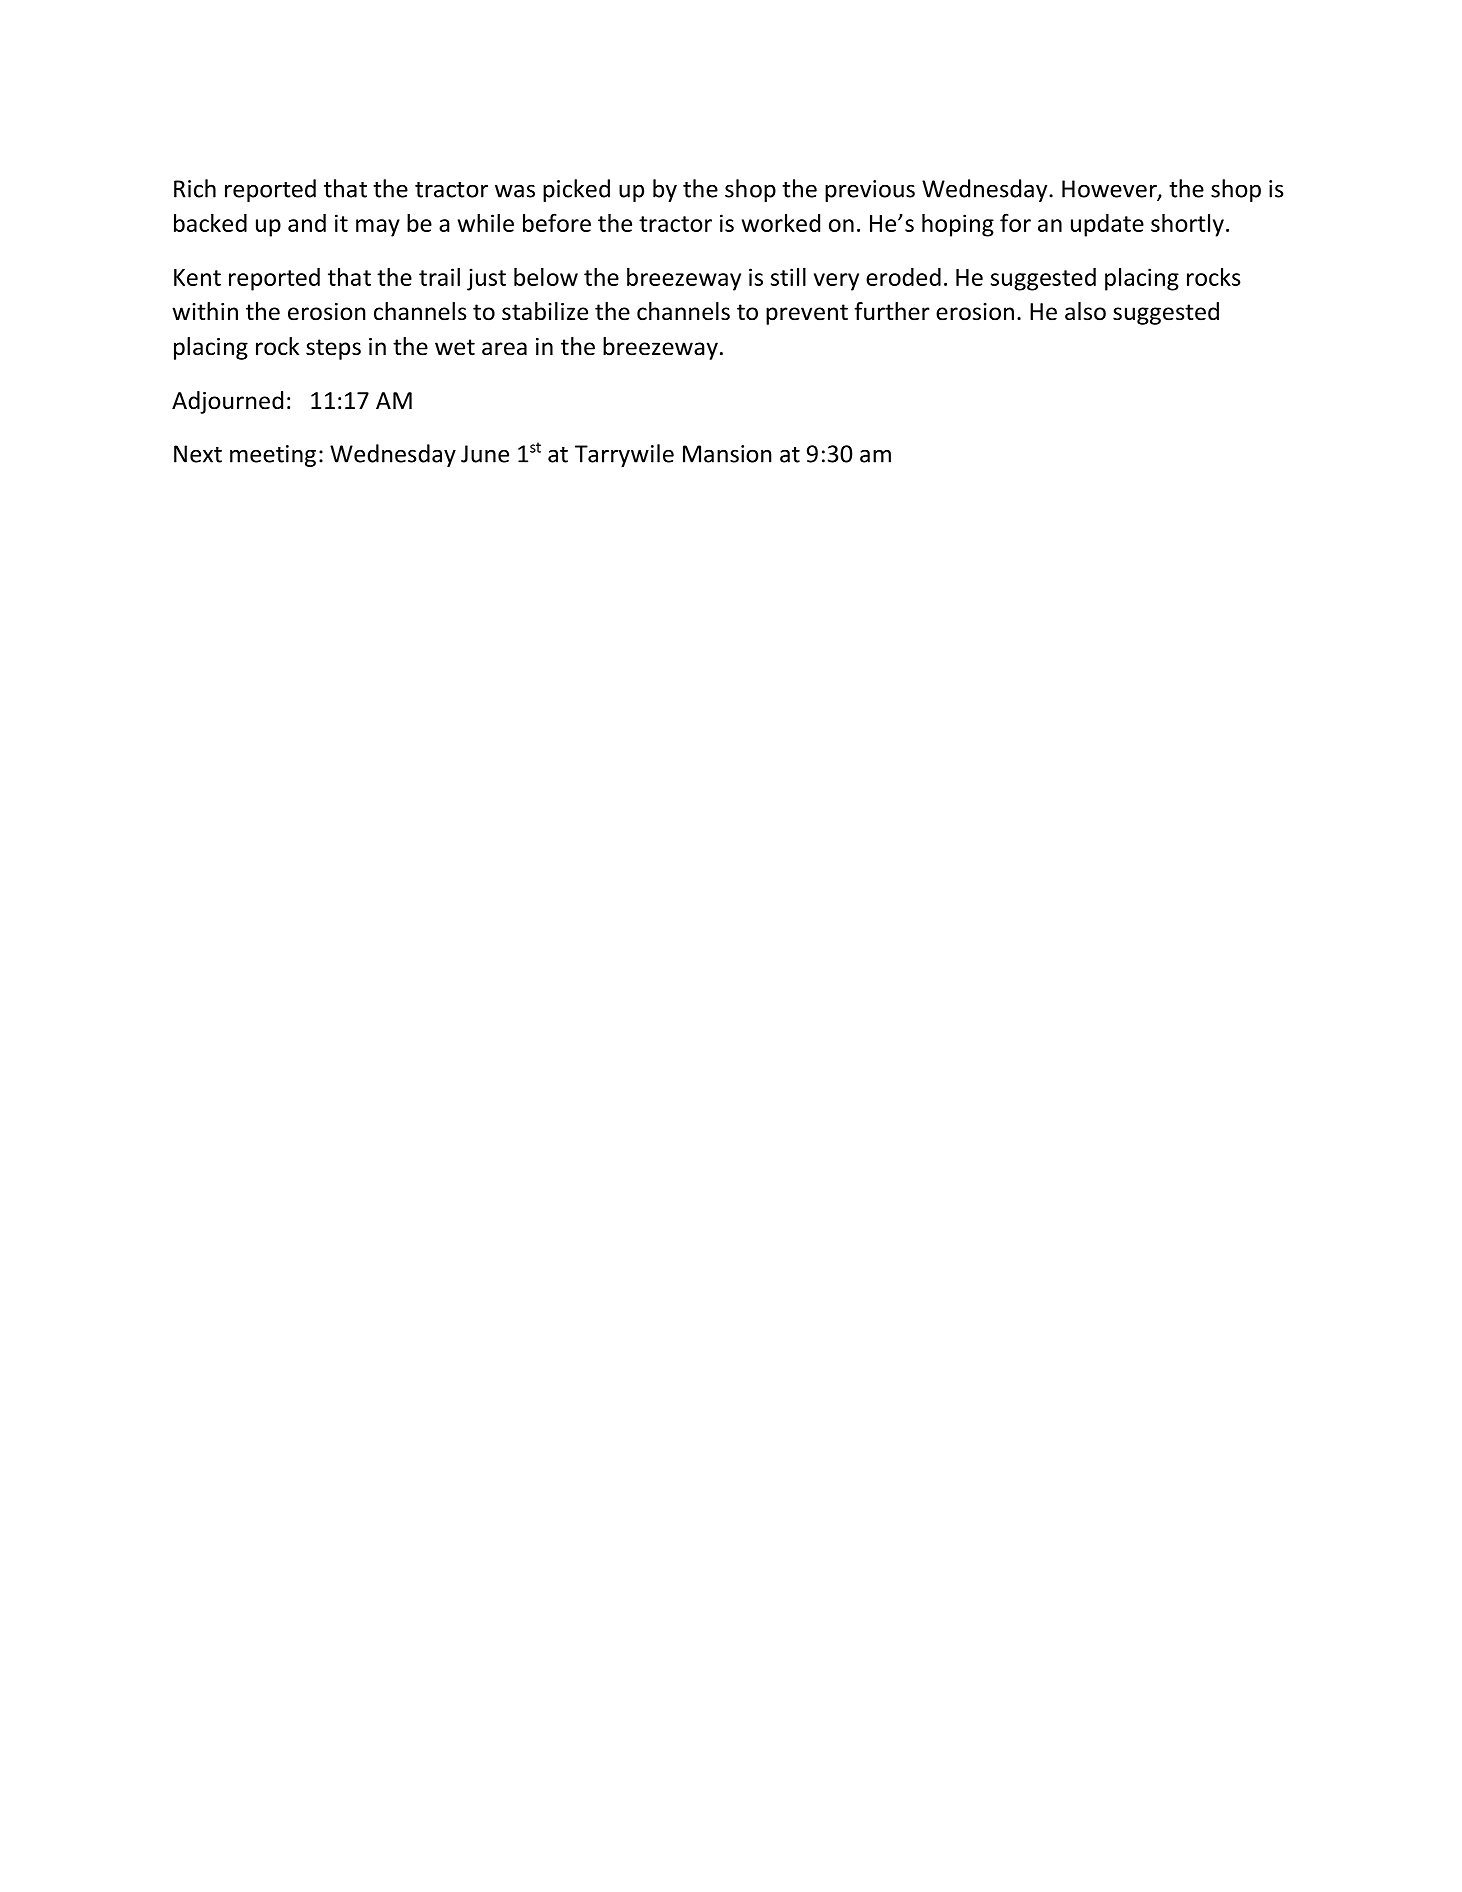  I want to click on still, so click(788, 277).
